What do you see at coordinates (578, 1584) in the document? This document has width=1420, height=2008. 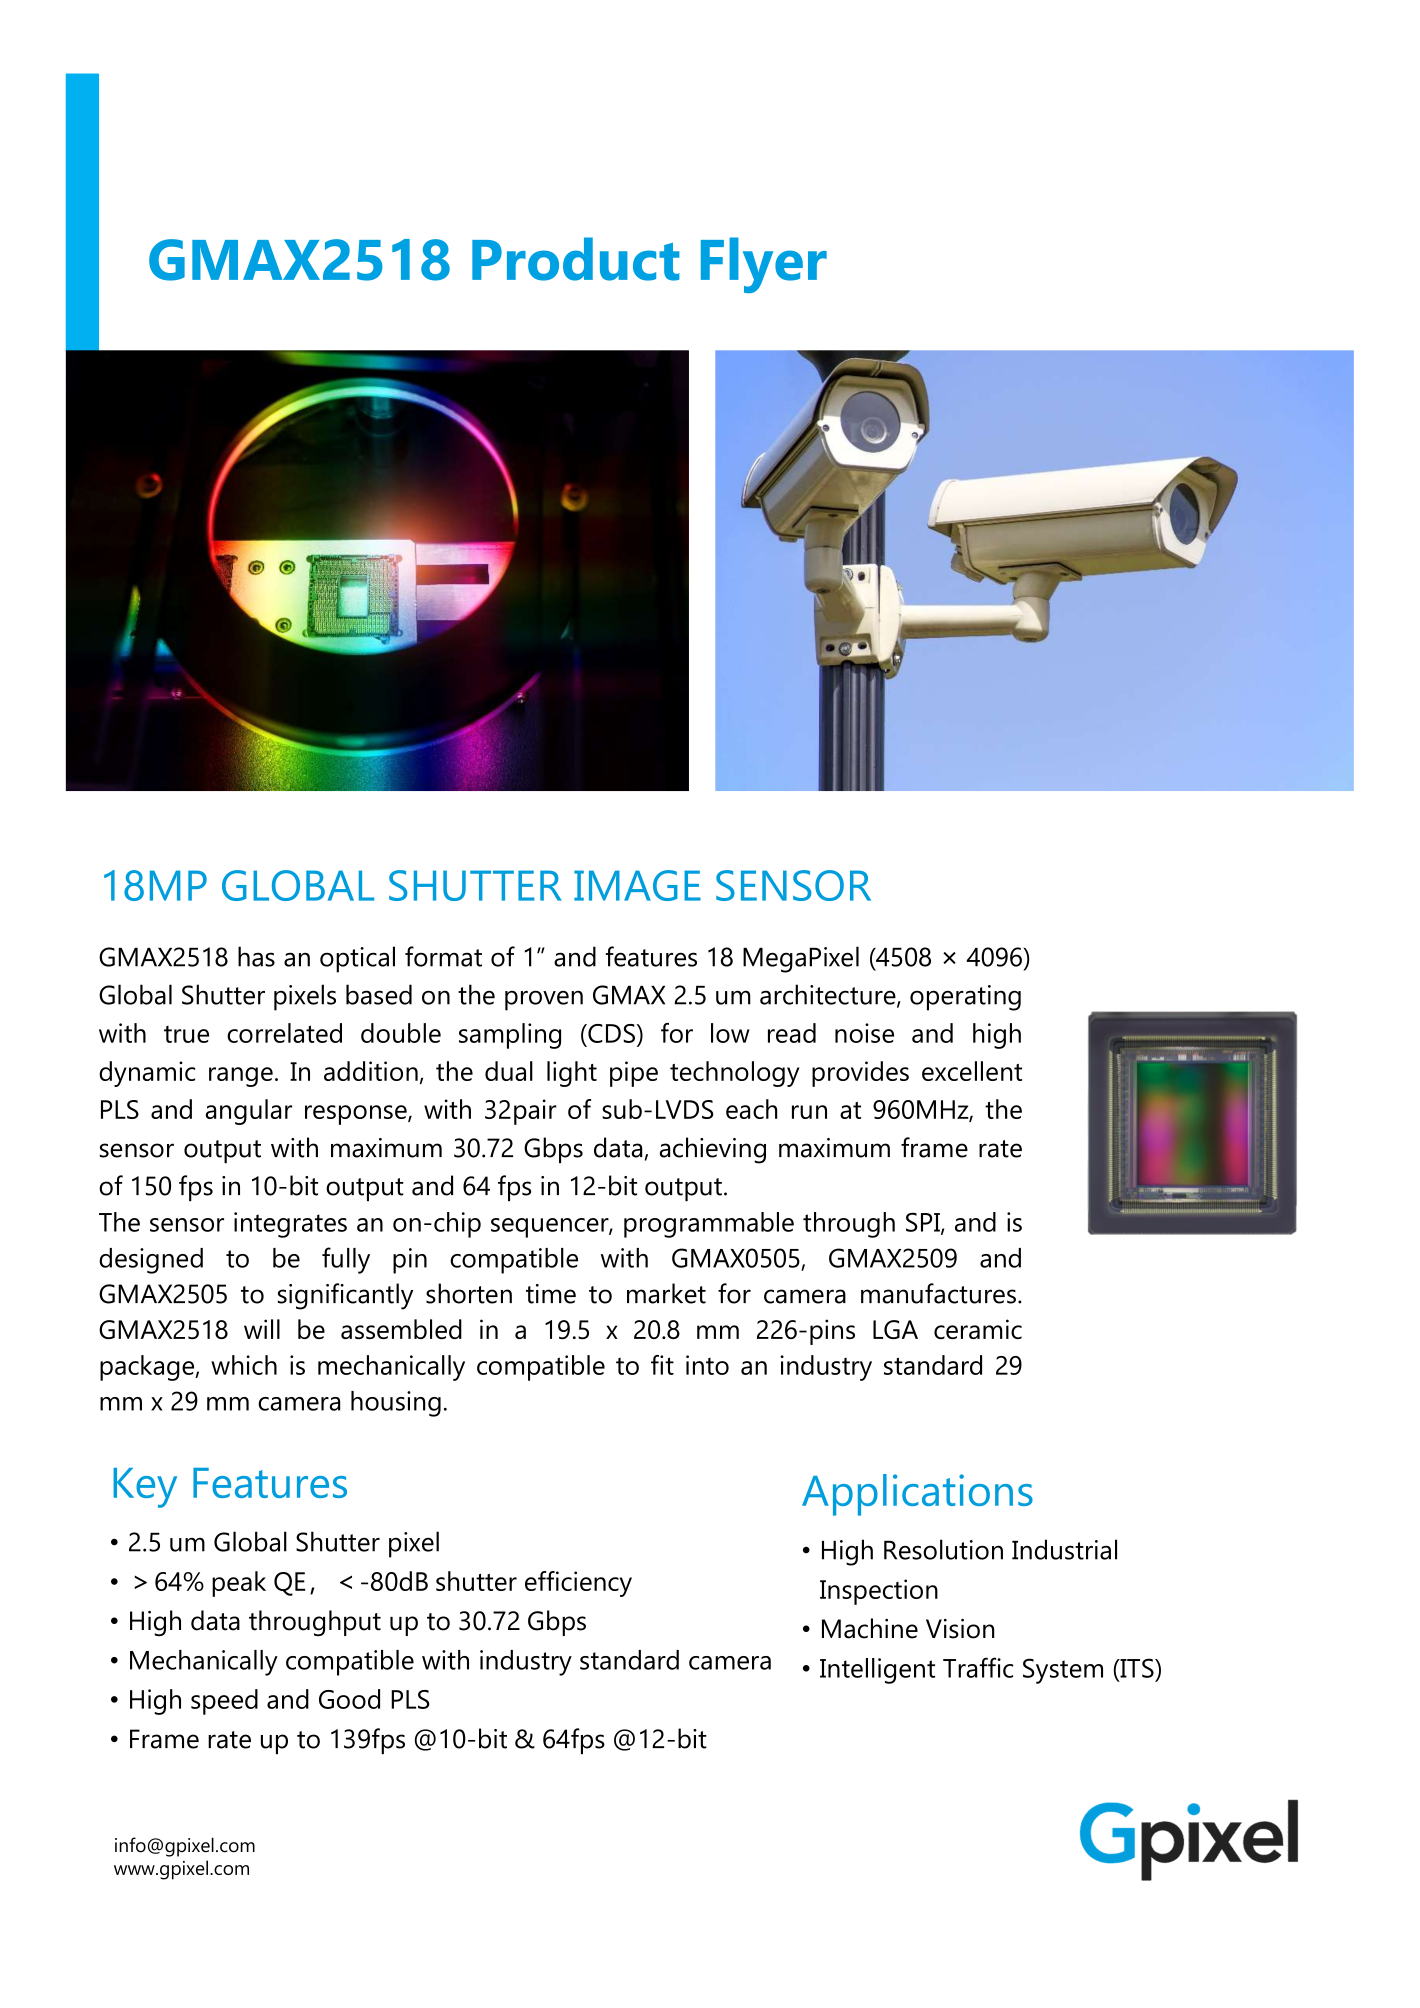 I see `efficiency` at bounding box center [578, 1584].
